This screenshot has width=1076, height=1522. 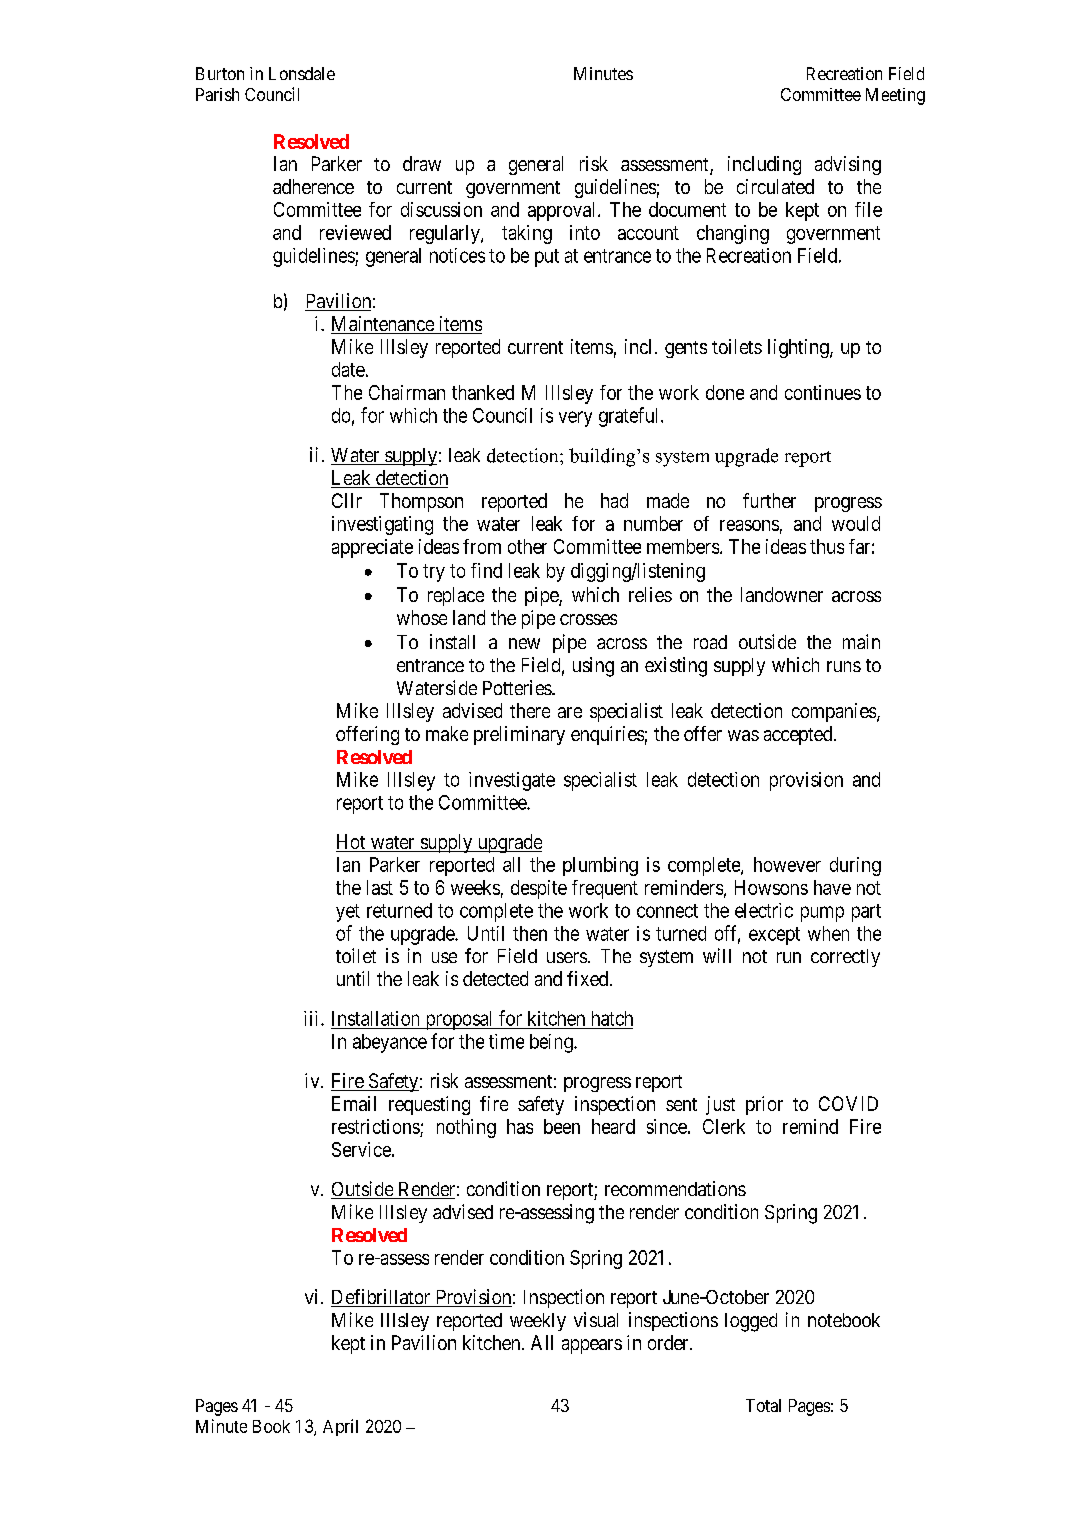 What do you see at coordinates (527, 546) in the screenshot?
I see `other` at bounding box center [527, 546].
